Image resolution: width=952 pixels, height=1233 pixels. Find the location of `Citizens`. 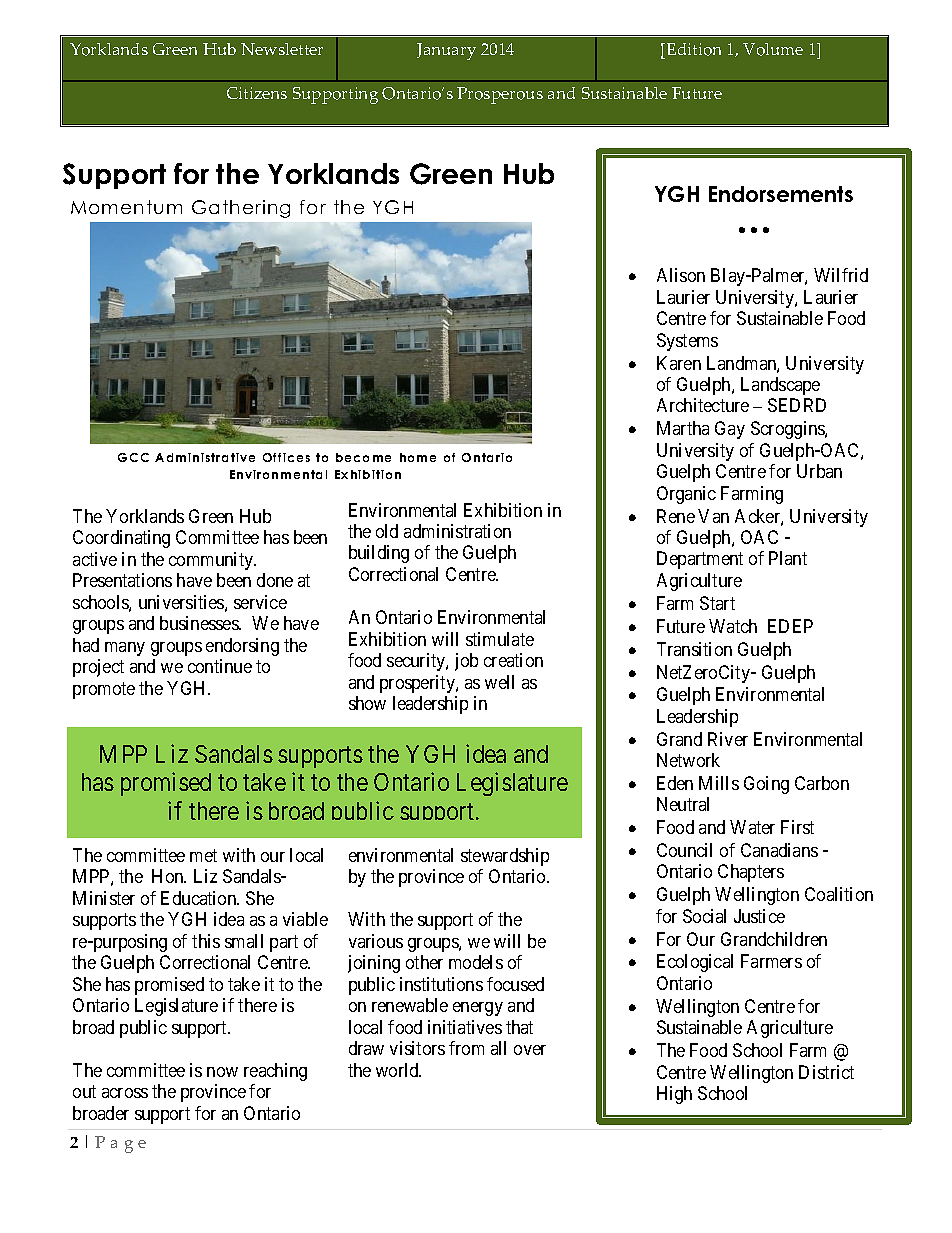

Citizens is located at coordinates (257, 93).
